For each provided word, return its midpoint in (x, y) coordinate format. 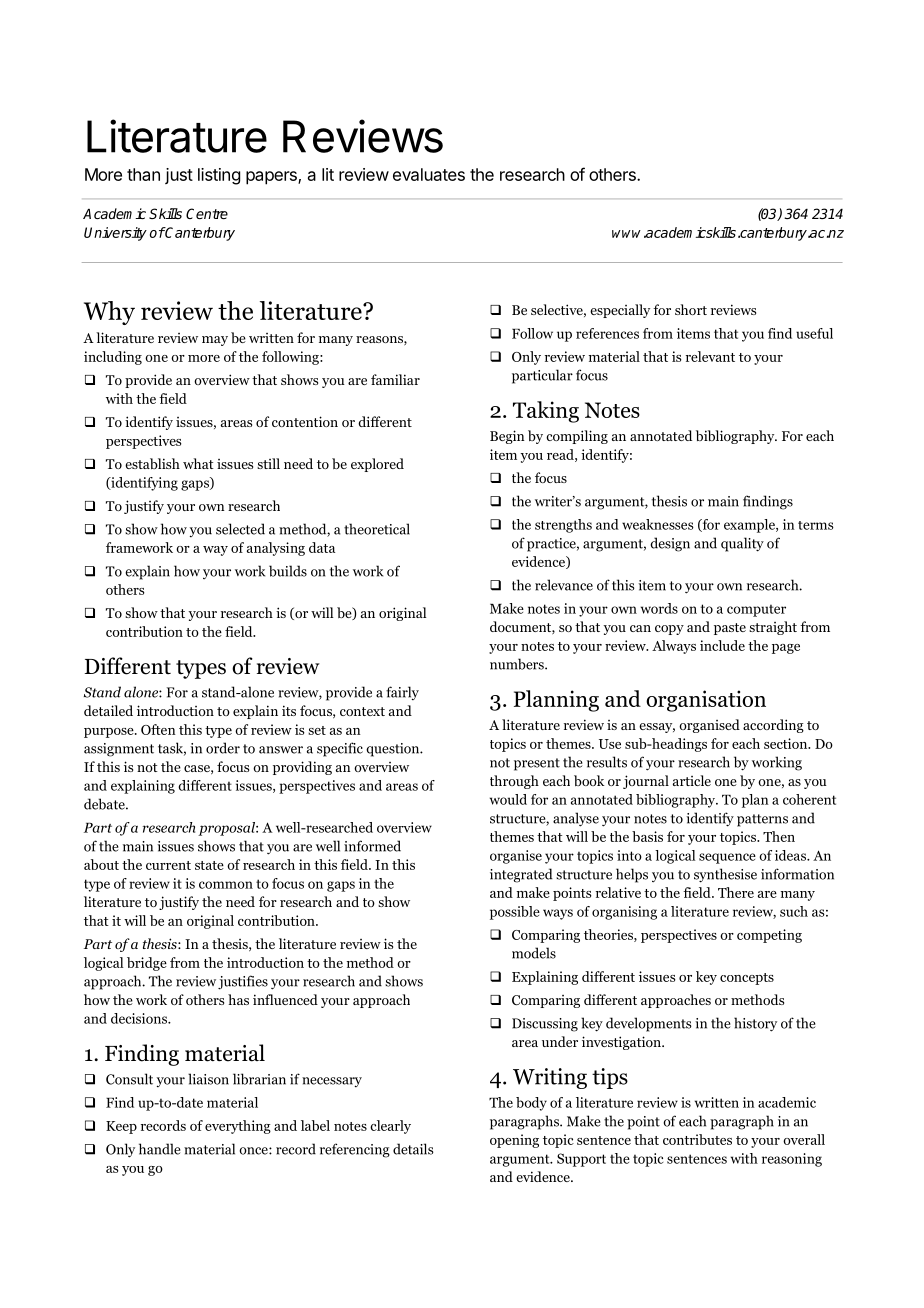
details (413, 1149)
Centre (207, 213)
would (508, 799)
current (168, 865)
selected (240, 529)
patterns (762, 820)
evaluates (429, 174)
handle (160, 1149)
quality (742, 544)
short (691, 309)
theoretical (377, 529)
